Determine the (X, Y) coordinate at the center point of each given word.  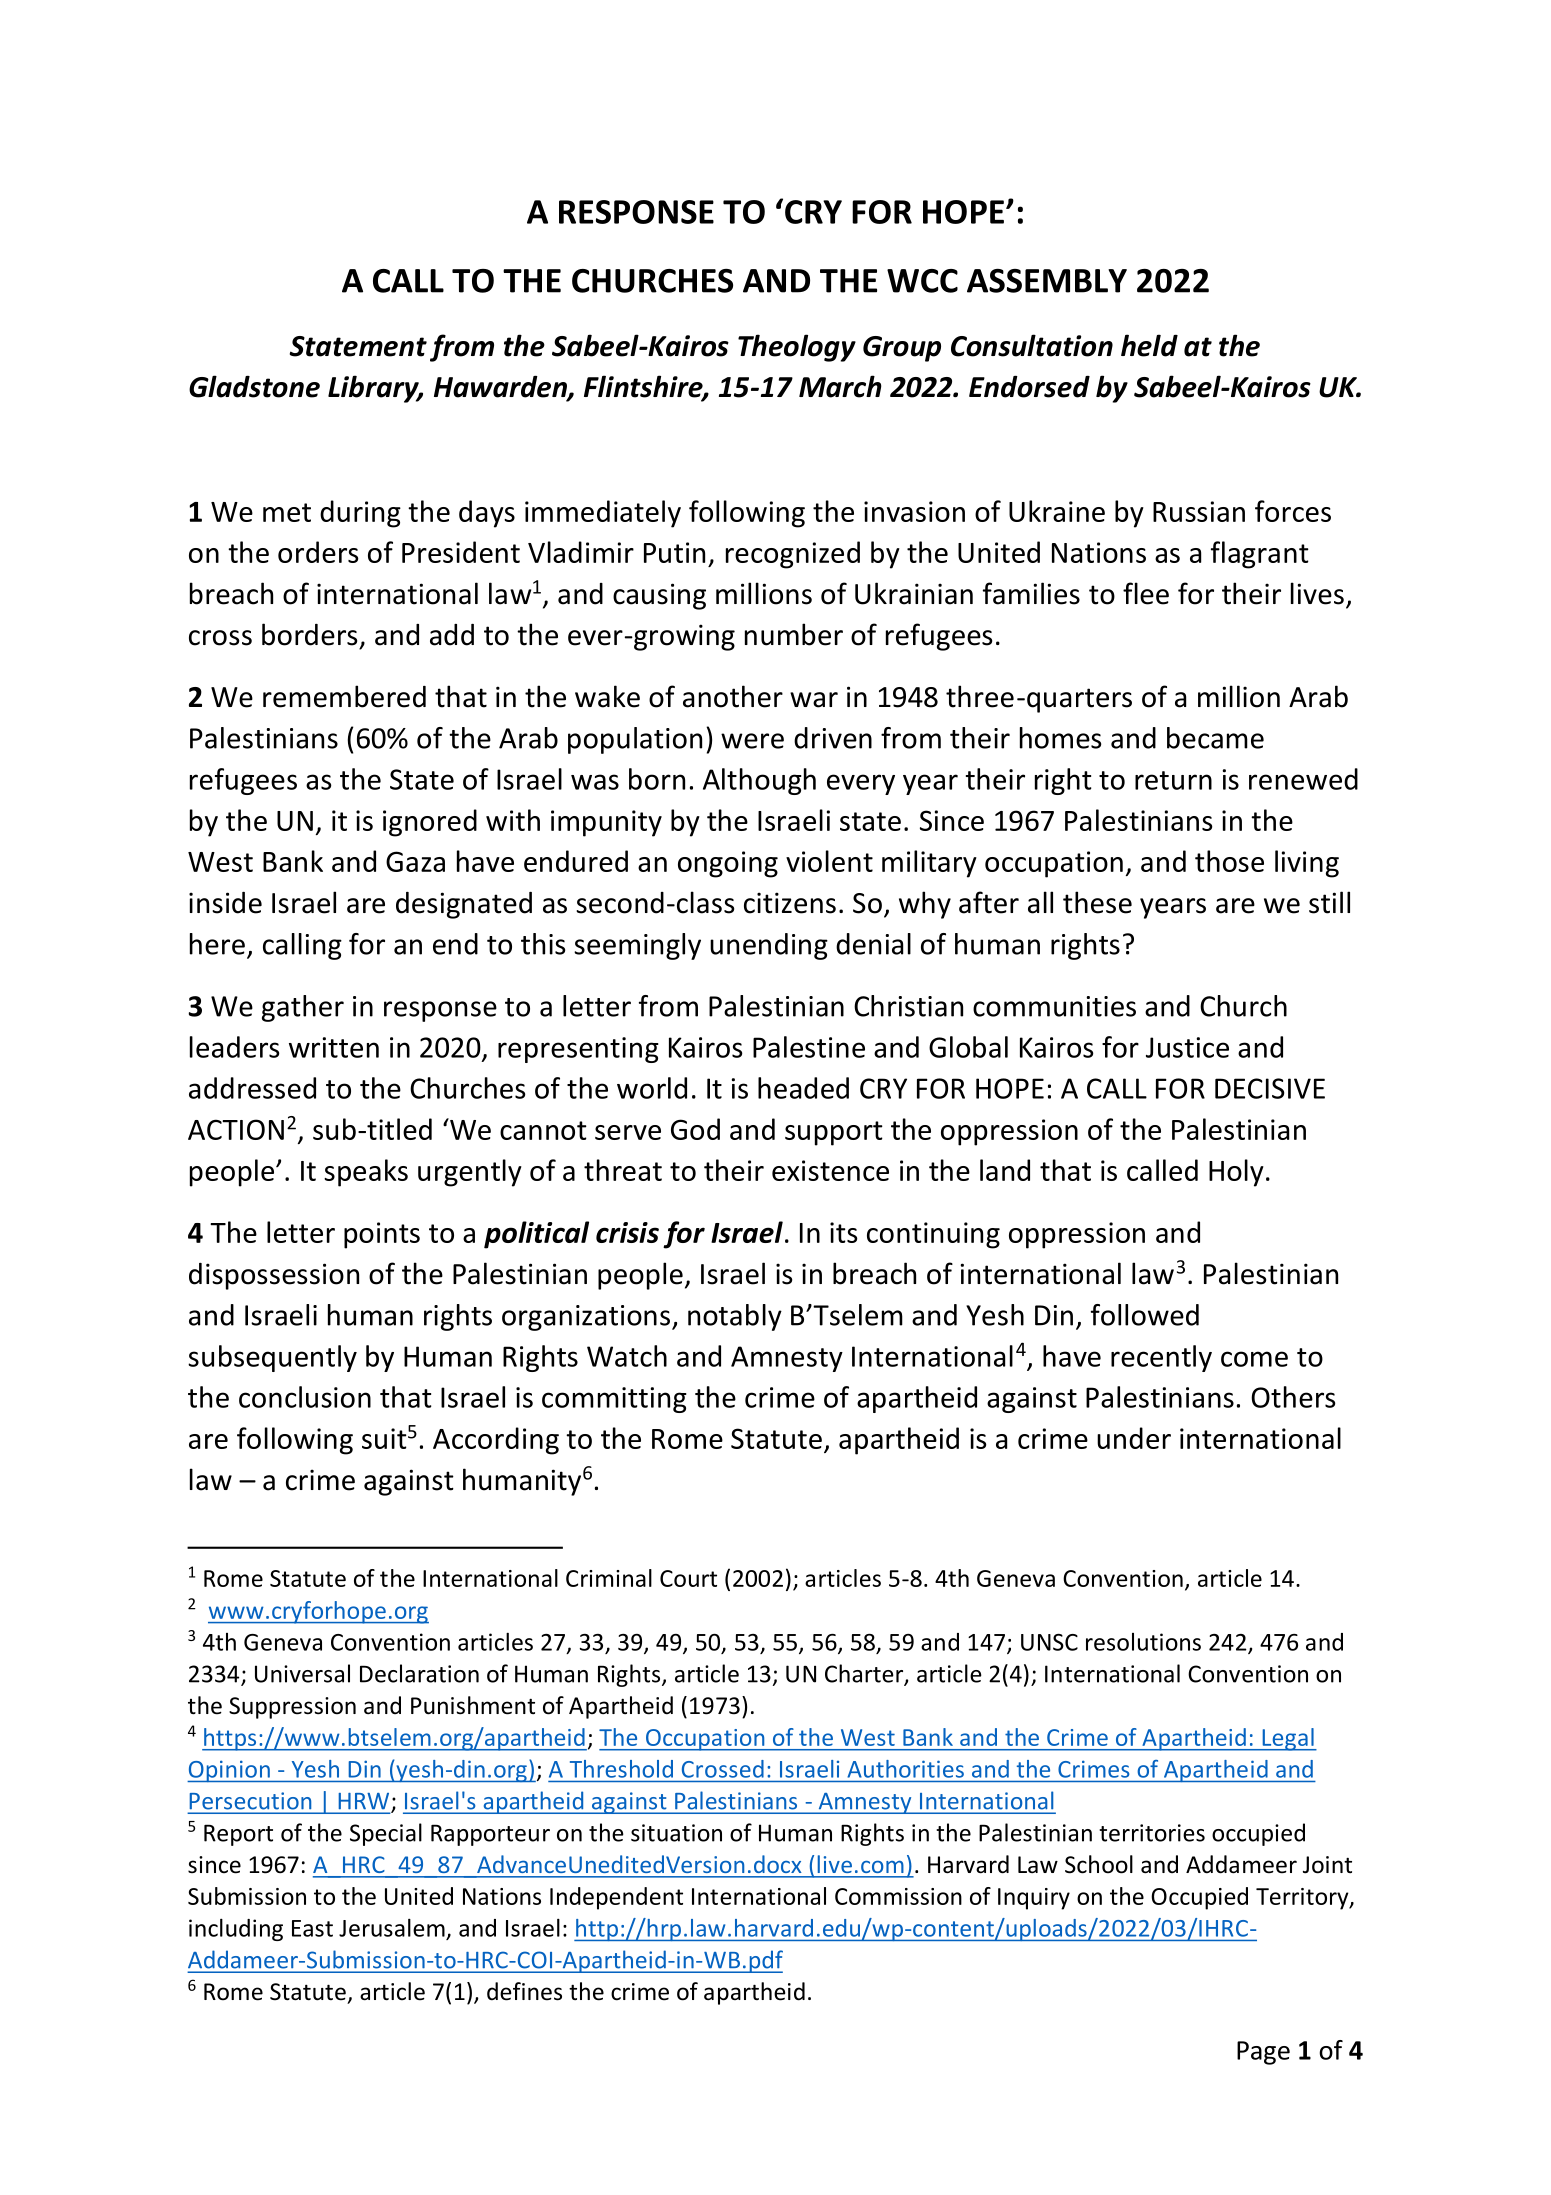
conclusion (305, 1397)
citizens (790, 903)
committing (614, 1400)
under (1134, 1438)
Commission (898, 1896)
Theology (797, 348)
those (1229, 861)
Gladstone (254, 386)
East (312, 1928)
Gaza (415, 861)
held (1149, 345)
